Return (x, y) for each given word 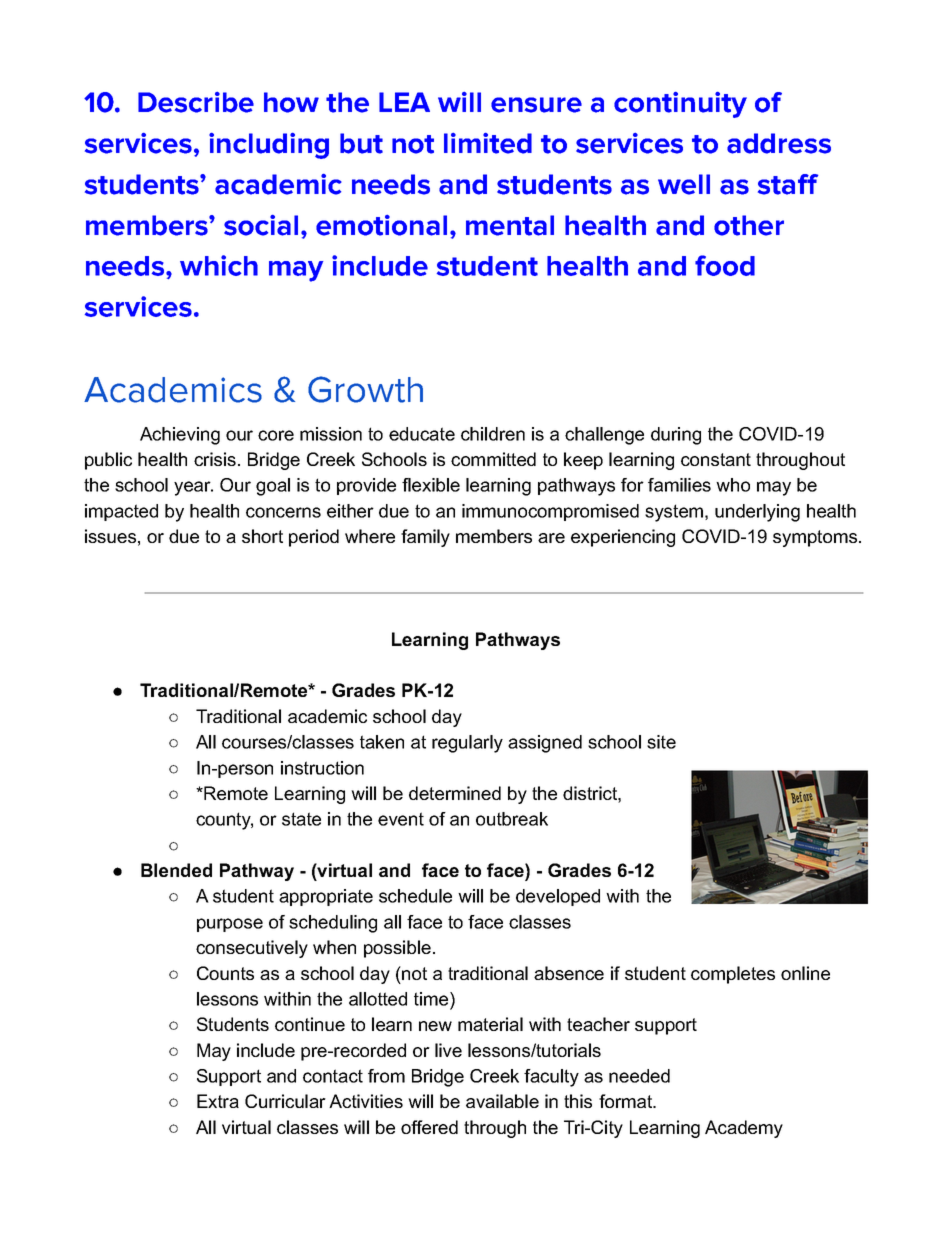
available (502, 1101)
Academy (744, 1129)
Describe (196, 102)
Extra (218, 1101)
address (779, 143)
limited (488, 143)
